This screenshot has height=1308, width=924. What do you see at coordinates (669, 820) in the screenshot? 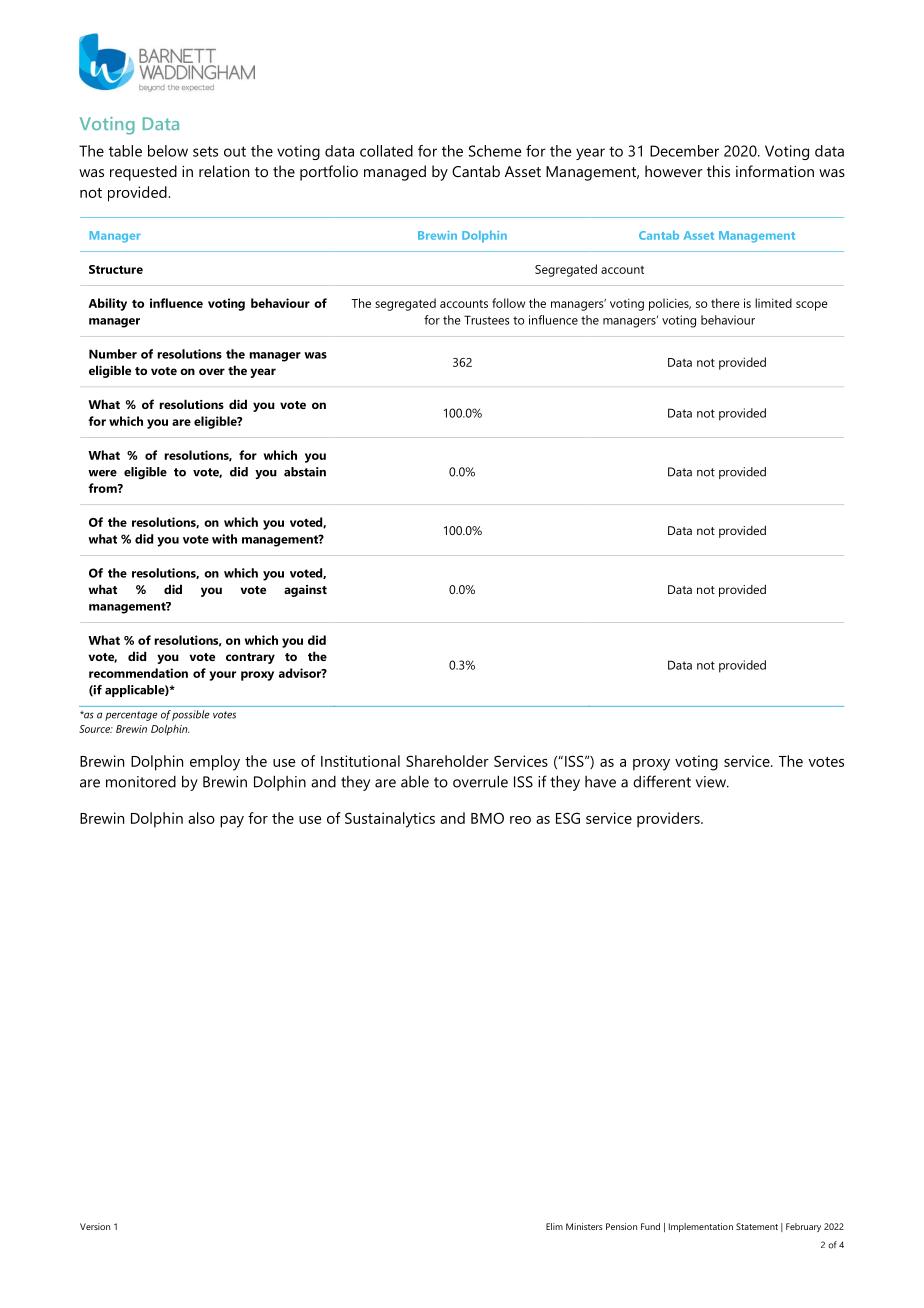
I see `providers` at bounding box center [669, 820].
